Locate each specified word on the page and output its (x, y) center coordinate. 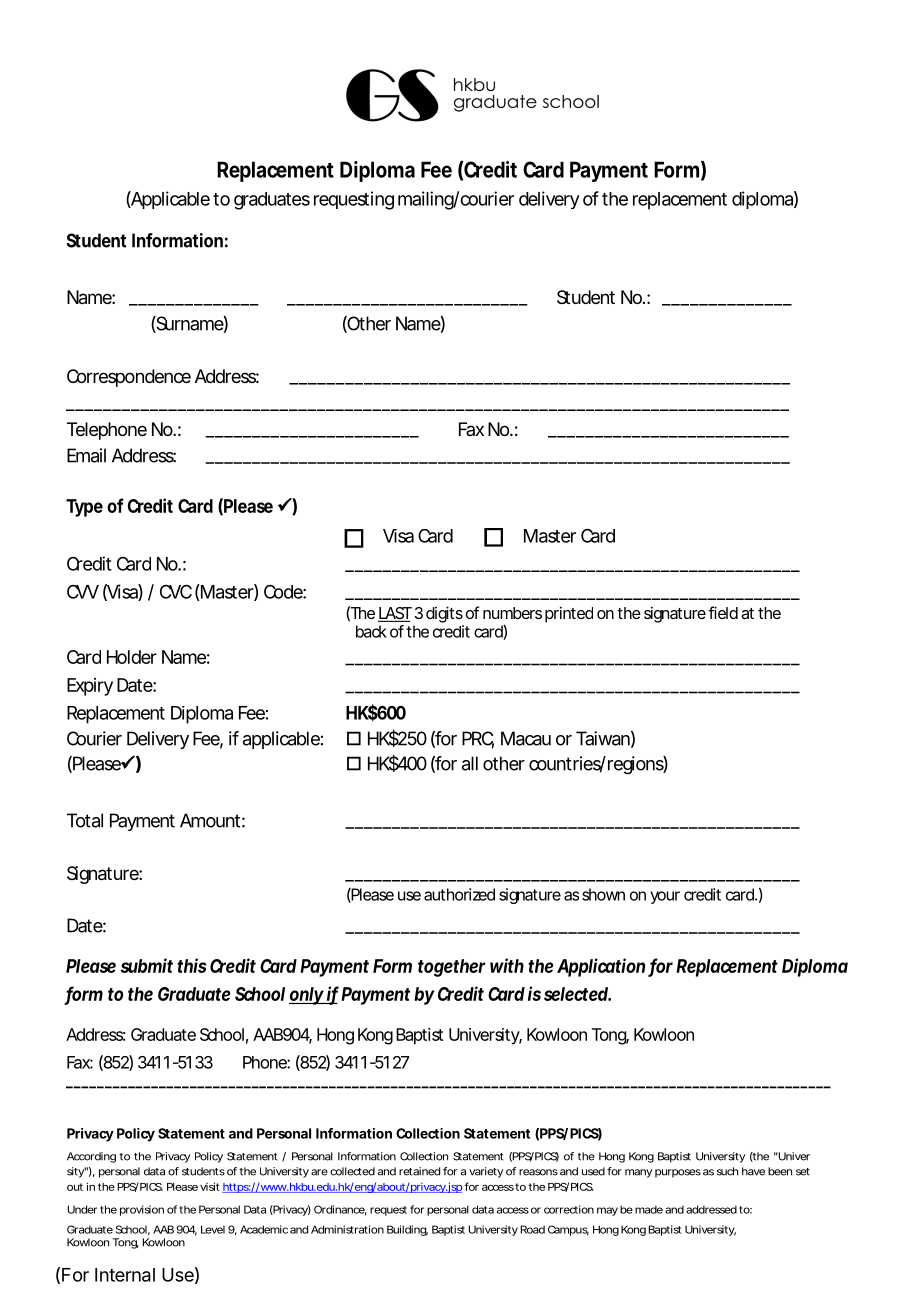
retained (419, 1171)
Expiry (90, 687)
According (91, 1157)
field (723, 612)
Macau (526, 738)
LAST (395, 614)
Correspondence (129, 378)
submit (147, 965)
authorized (459, 894)
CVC (176, 591)
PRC (478, 739)
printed (569, 614)
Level (213, 1229)
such (727, 1171)
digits (444, 614)
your (665, 897)
